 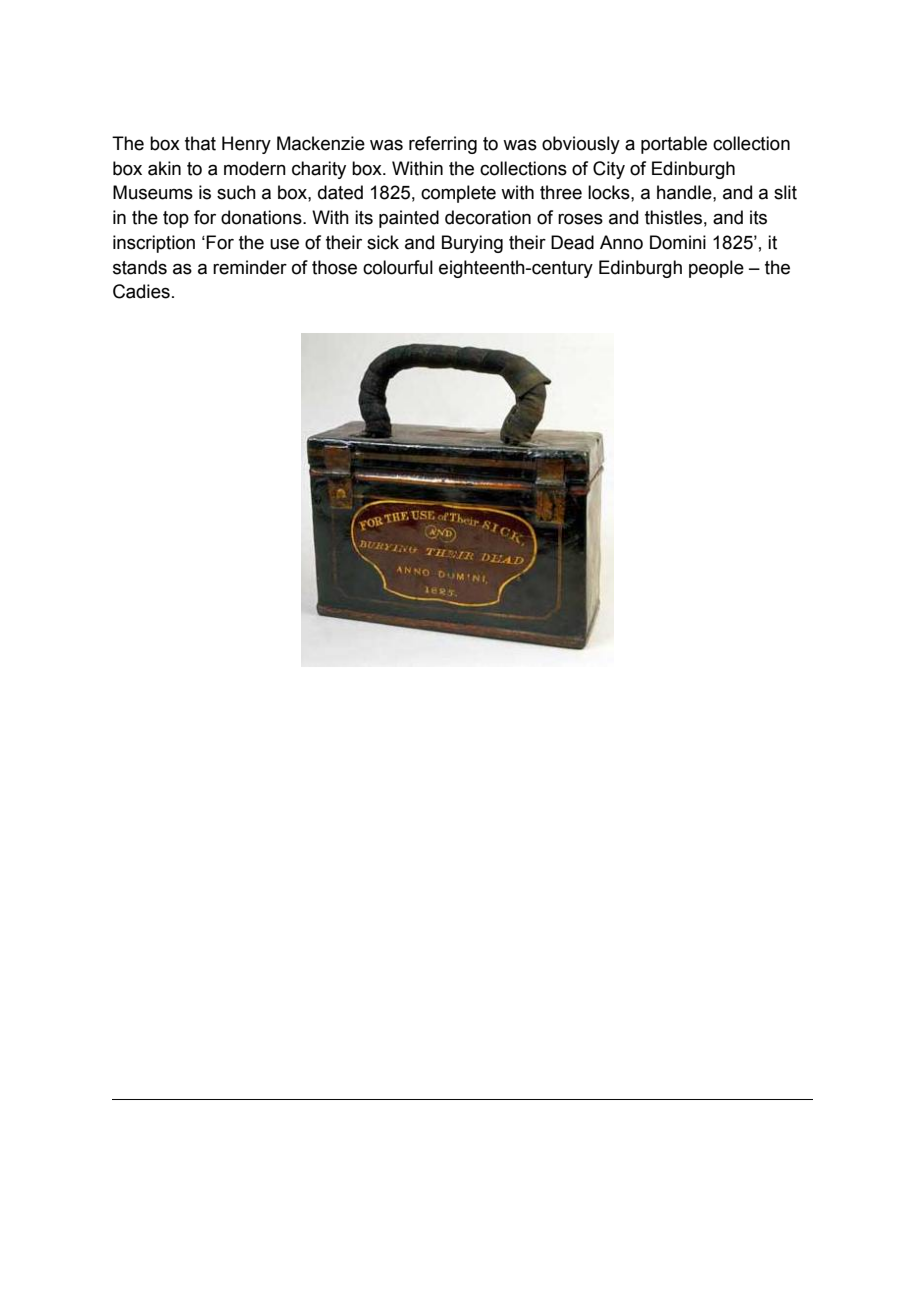 What do you see at coordinates (785, 192) in the screenshot?
I see `slit` at bounding box center [785, 192].
